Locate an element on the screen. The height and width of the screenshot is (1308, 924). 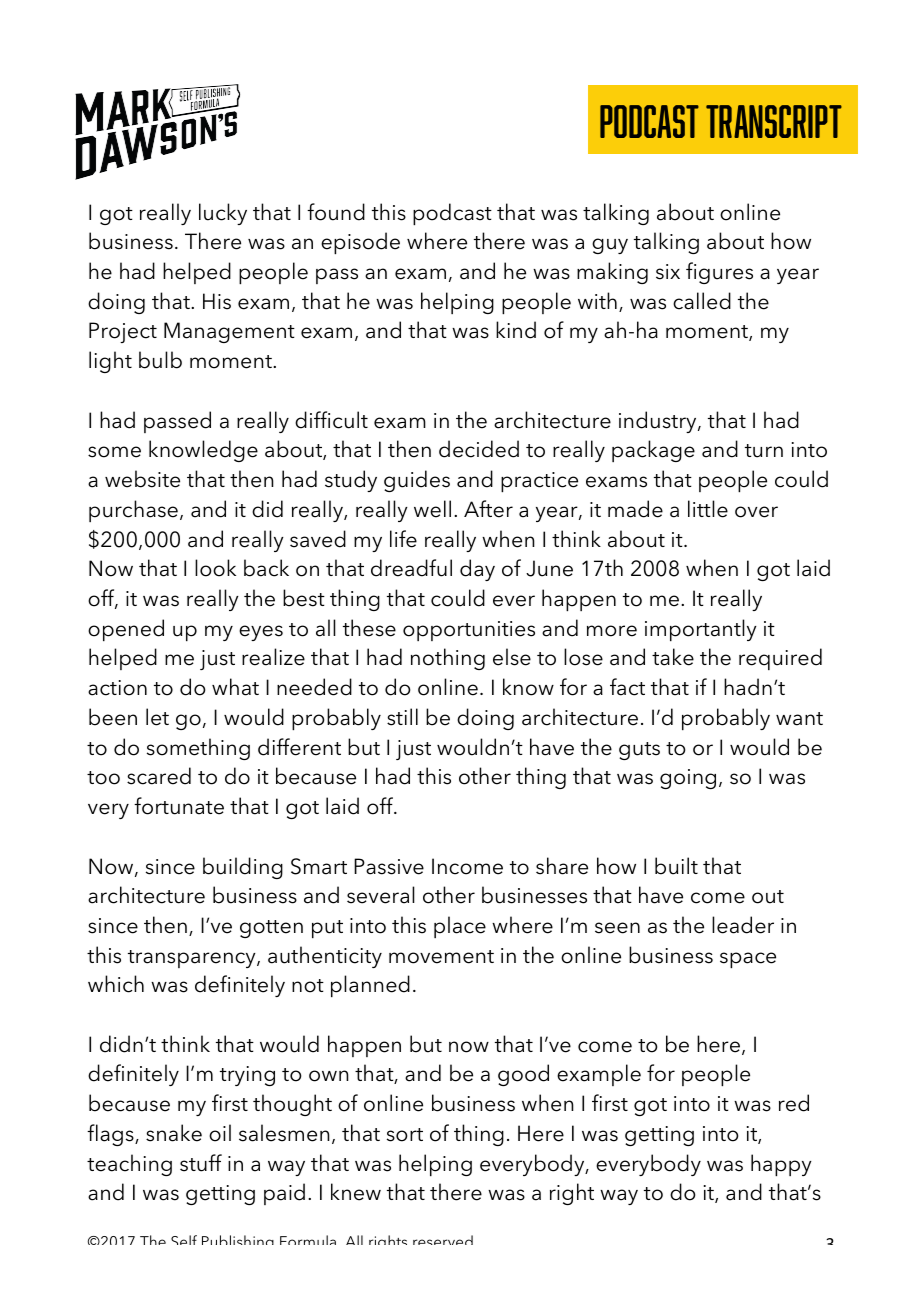
happy is located at coordinates (781, 1165).
